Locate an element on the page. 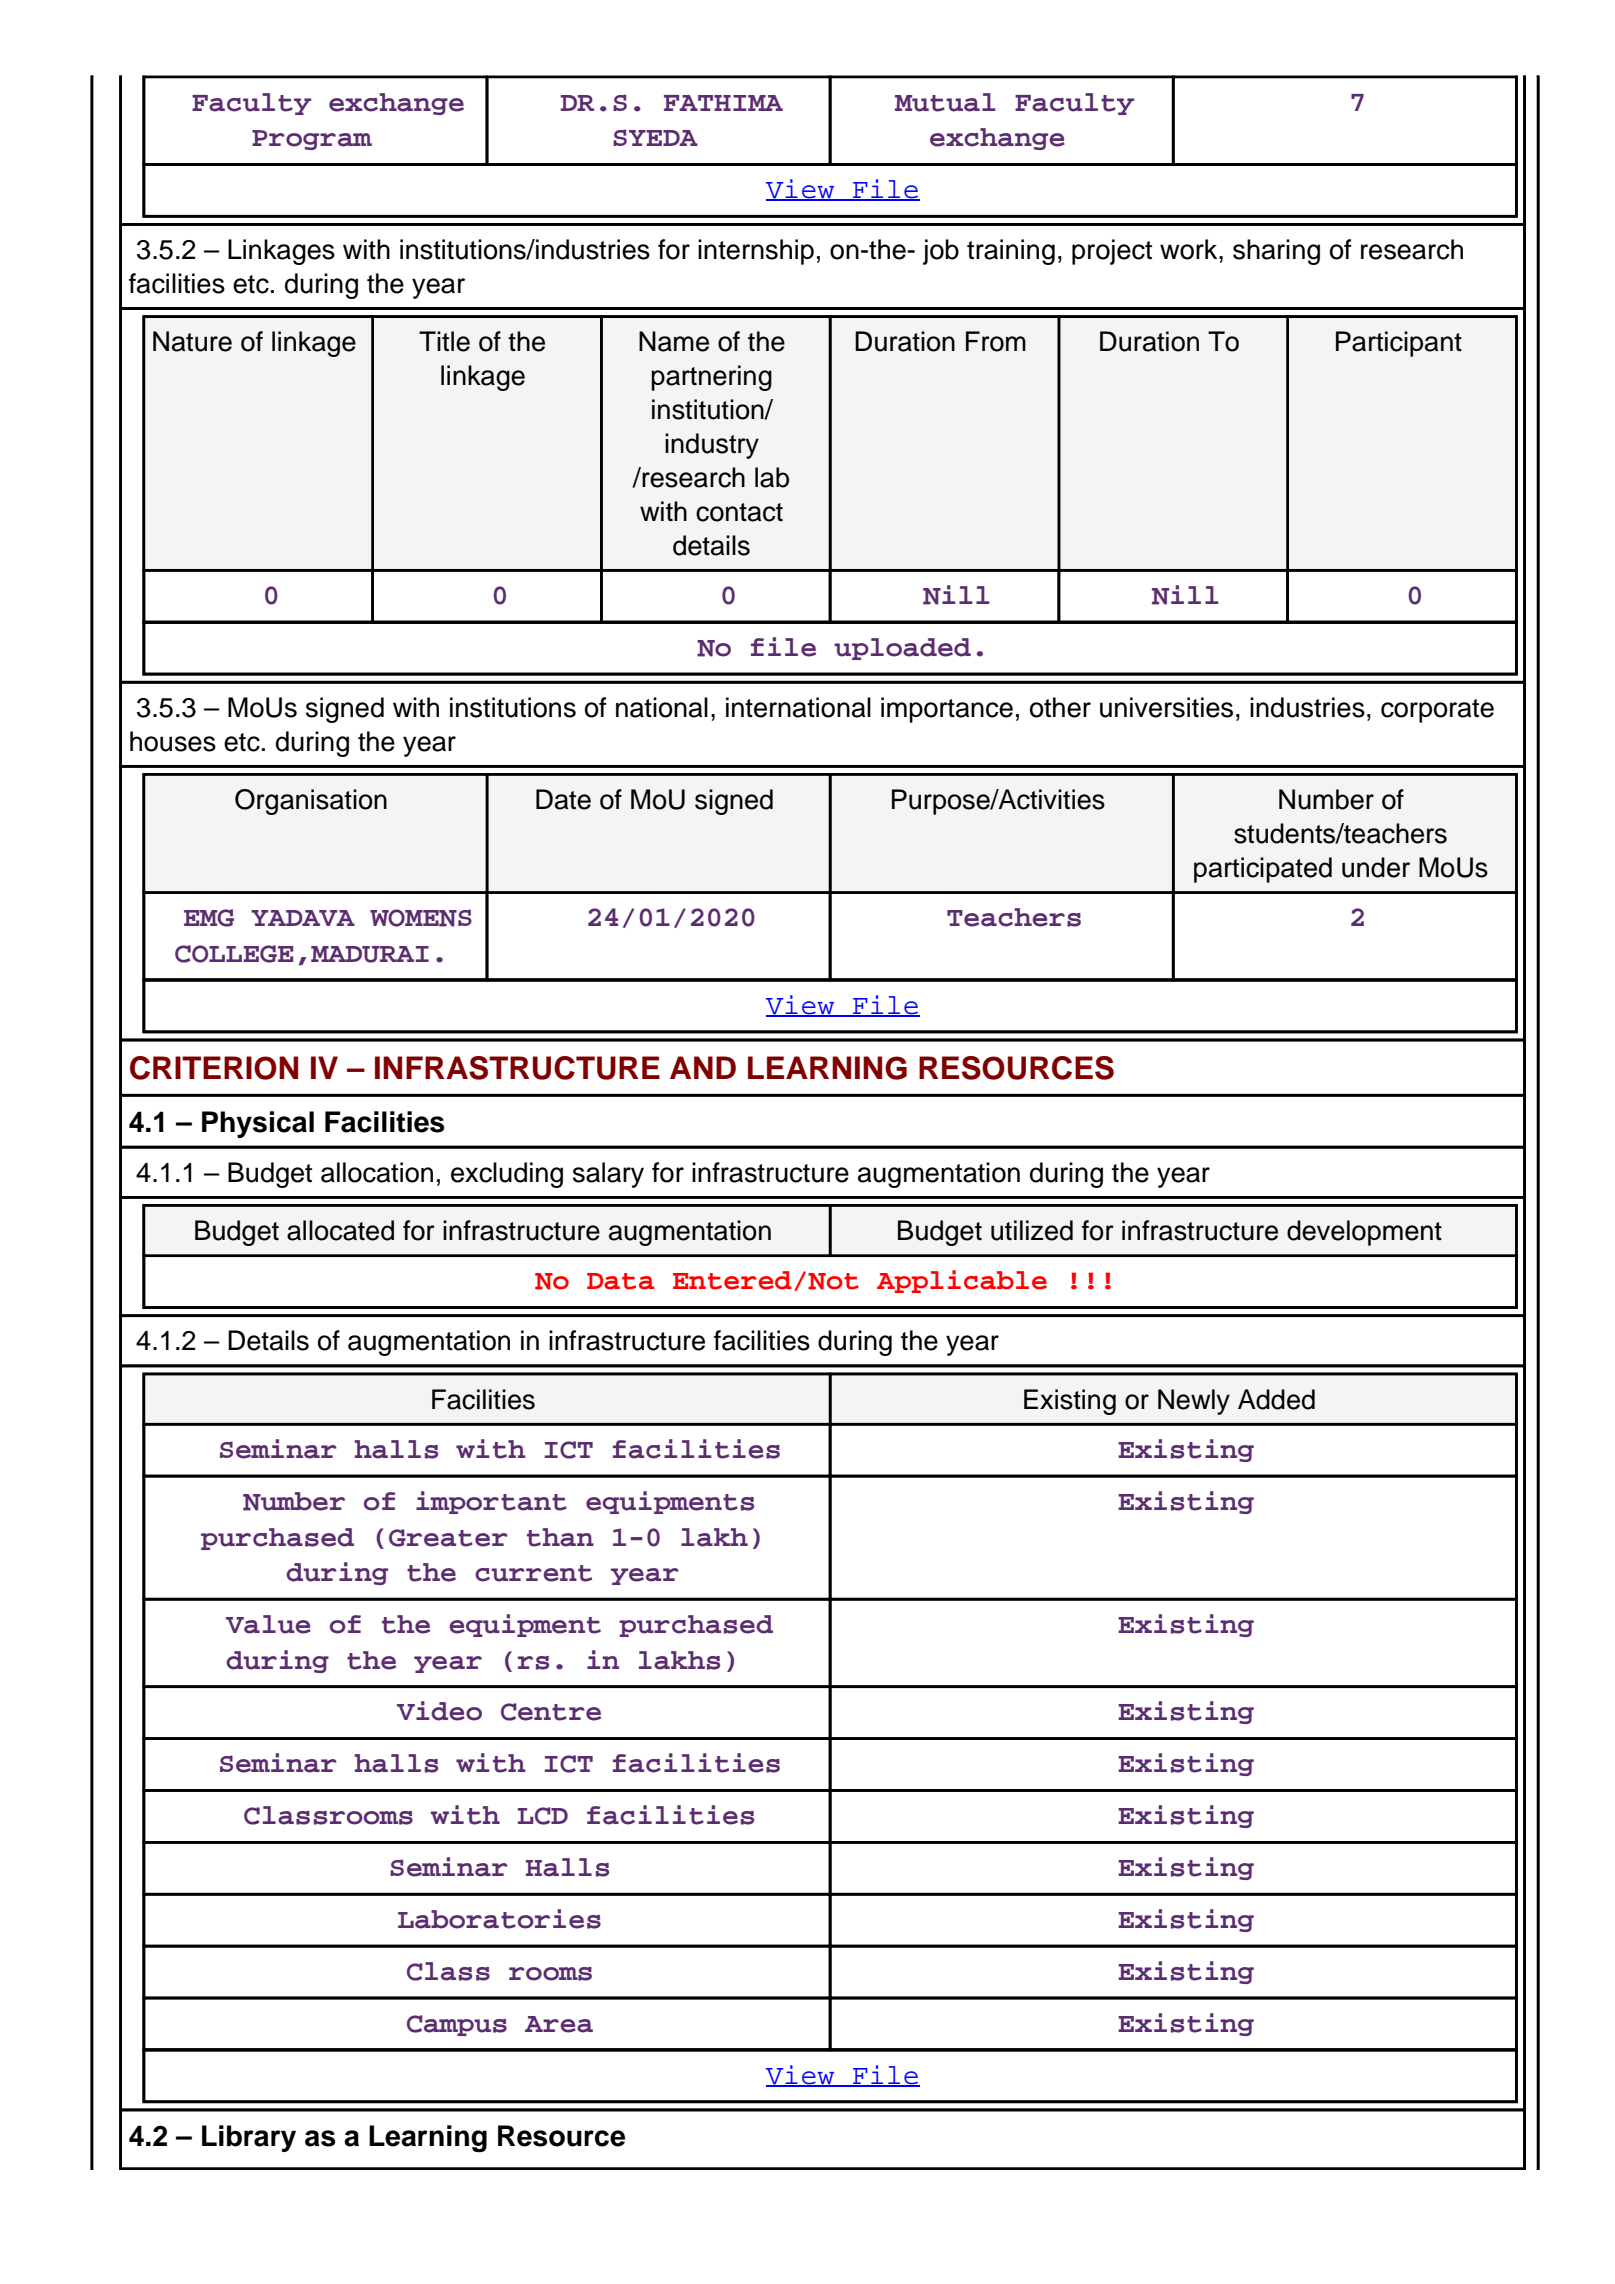 This document has width=1615, height=2284. Library is located at coordinates (249, 2138).
